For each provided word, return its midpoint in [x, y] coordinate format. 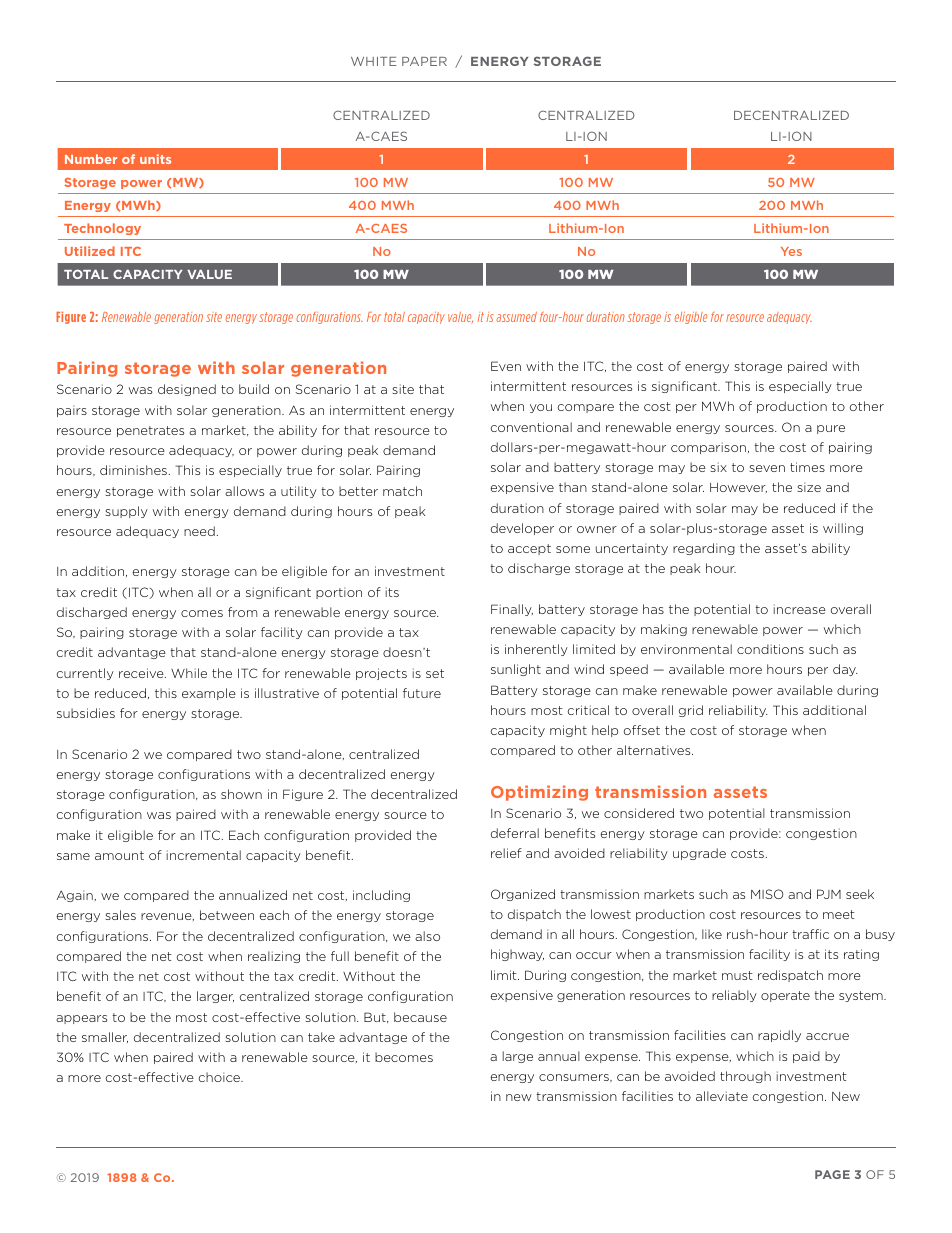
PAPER [424, 61]
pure [831, 429]
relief [506, 853]
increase [800, 609]
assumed [516, 317]
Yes [791, 251]
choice [220, 1077]
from [242, 612]
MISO [767, 894]
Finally [512, 610]
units [155, 159]
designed [187, 390]
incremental [204, 855]
